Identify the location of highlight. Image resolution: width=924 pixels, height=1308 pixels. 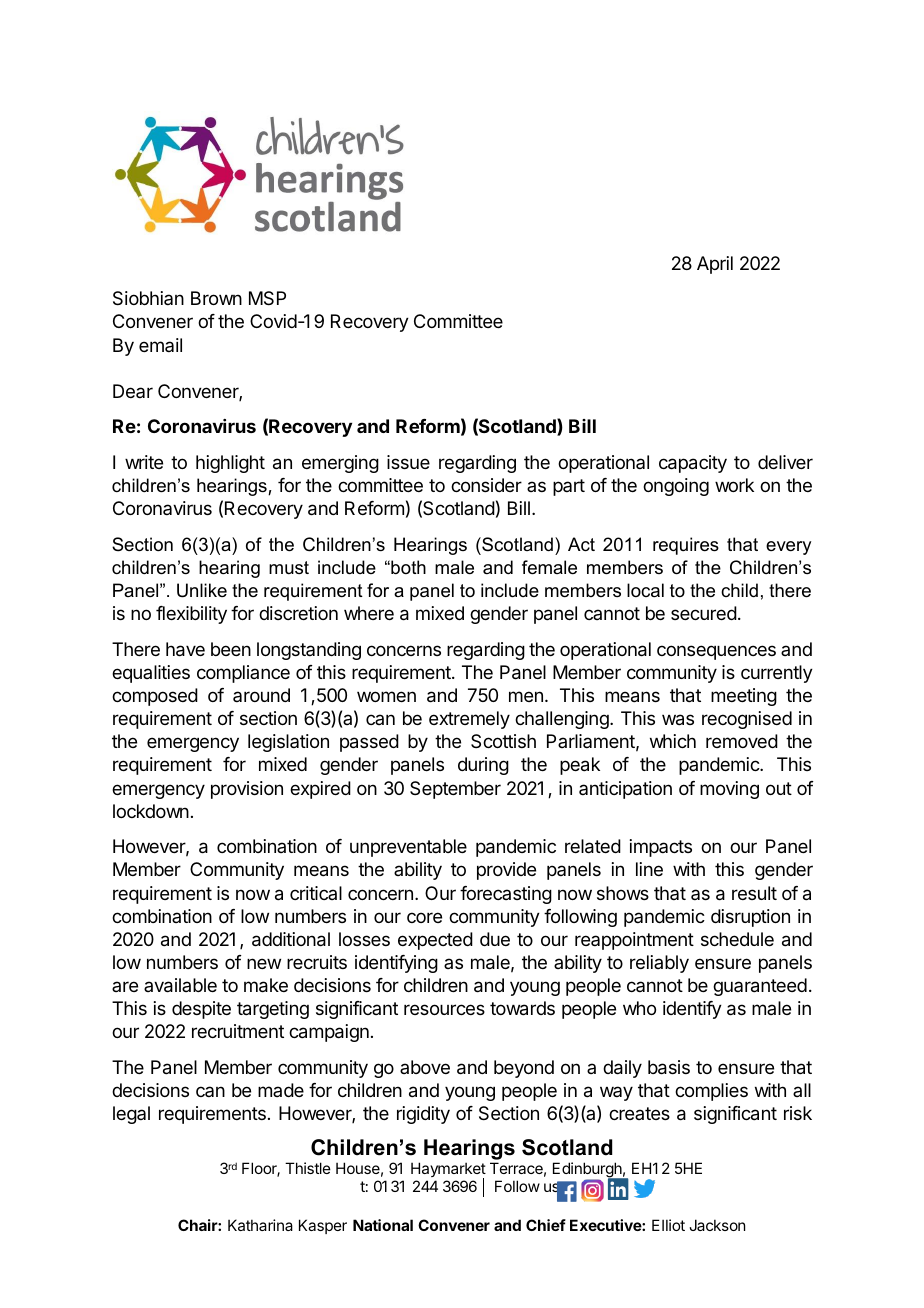
(230, 464).
